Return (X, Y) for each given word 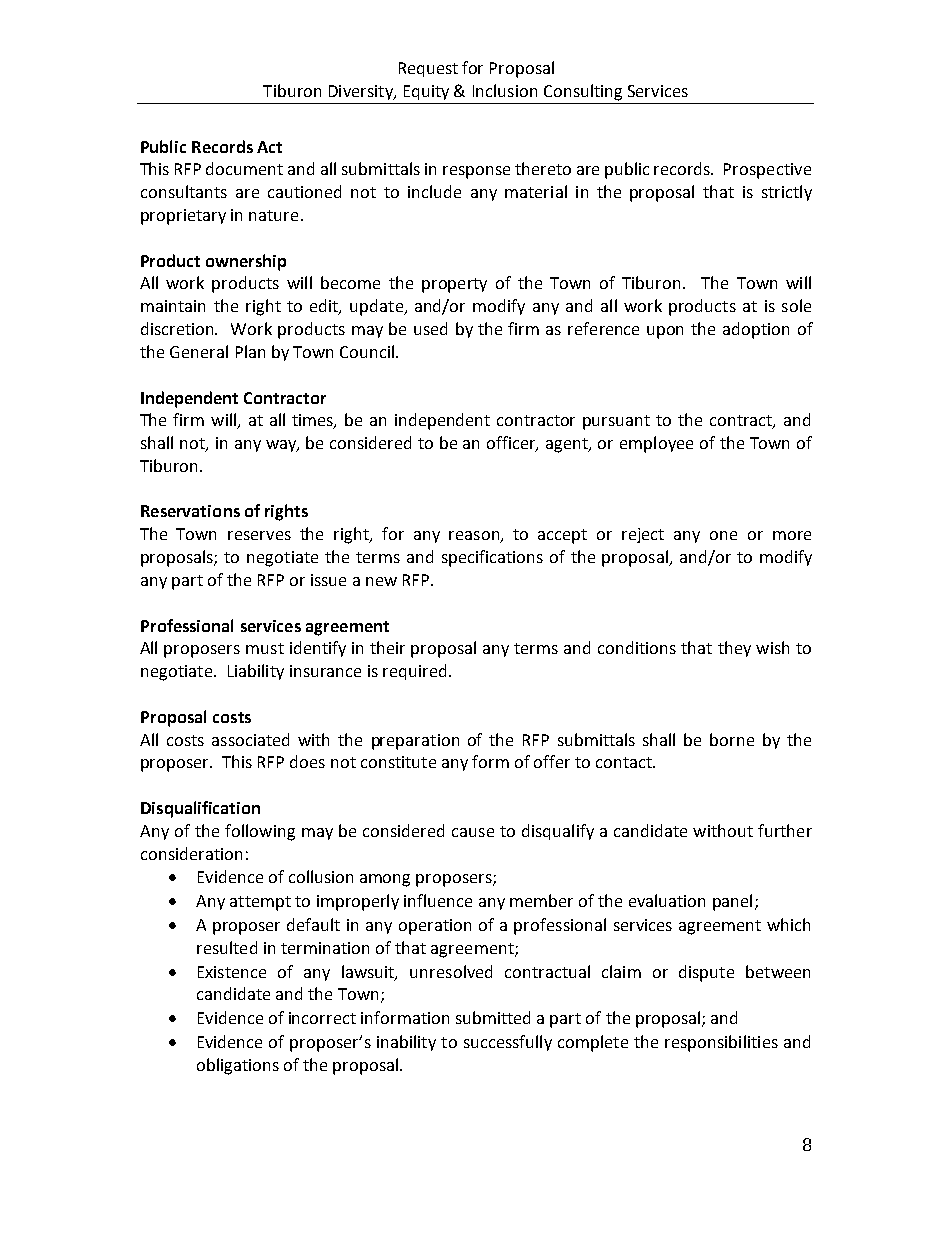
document (244, 168)
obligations (238, 1066)
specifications (492, 558)
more (792, 535)
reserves (259, 535)
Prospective (767, 171)
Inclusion (505, 90)
